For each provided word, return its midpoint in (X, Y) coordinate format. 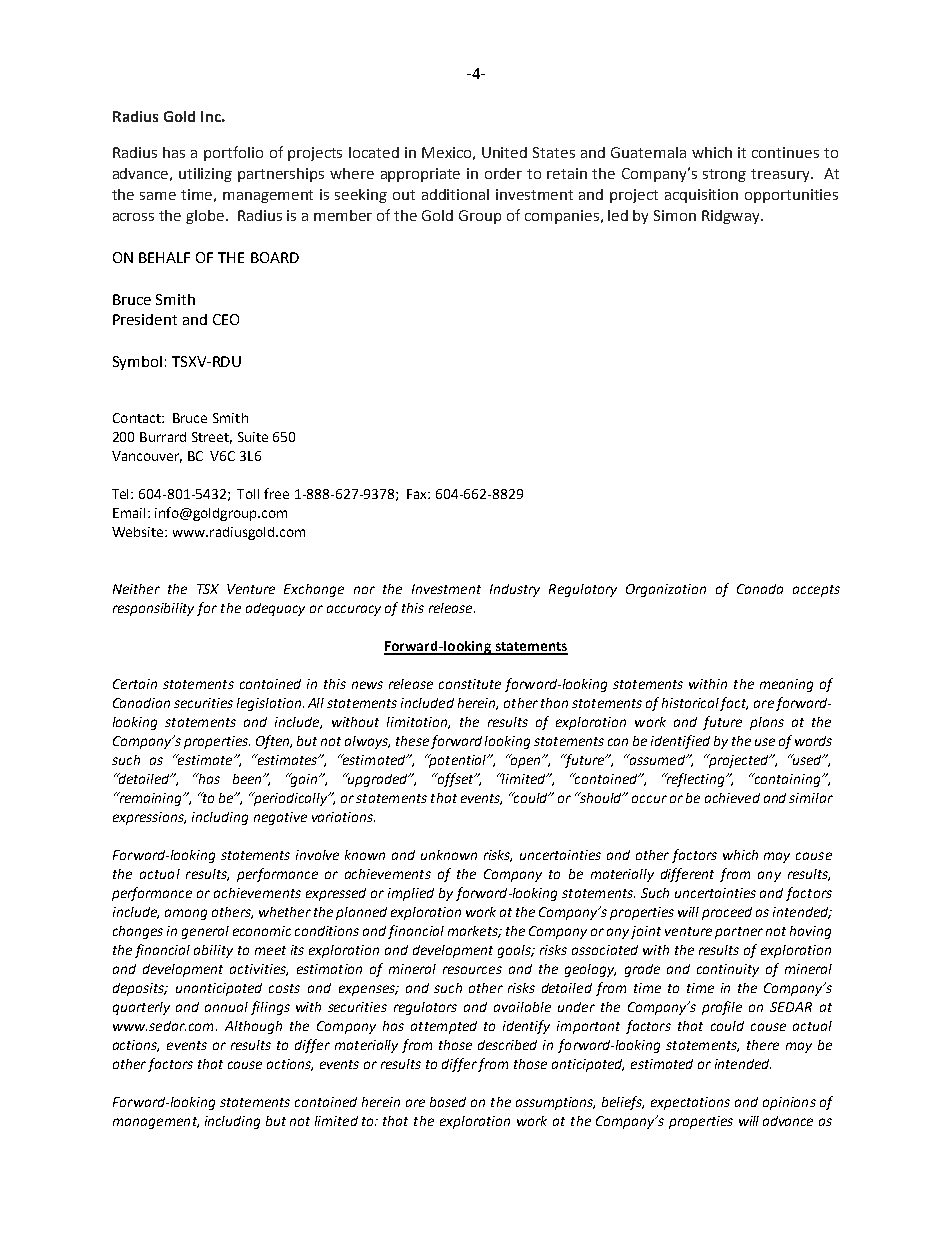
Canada (760, 589)
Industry (515, 590)
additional (455, 194)
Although (253, 1027)
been (248, 779)
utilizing (205, 175)
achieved (732, 798)
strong (724, 175)
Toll (248, 494)
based (448, 1102)
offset (455, 780)
